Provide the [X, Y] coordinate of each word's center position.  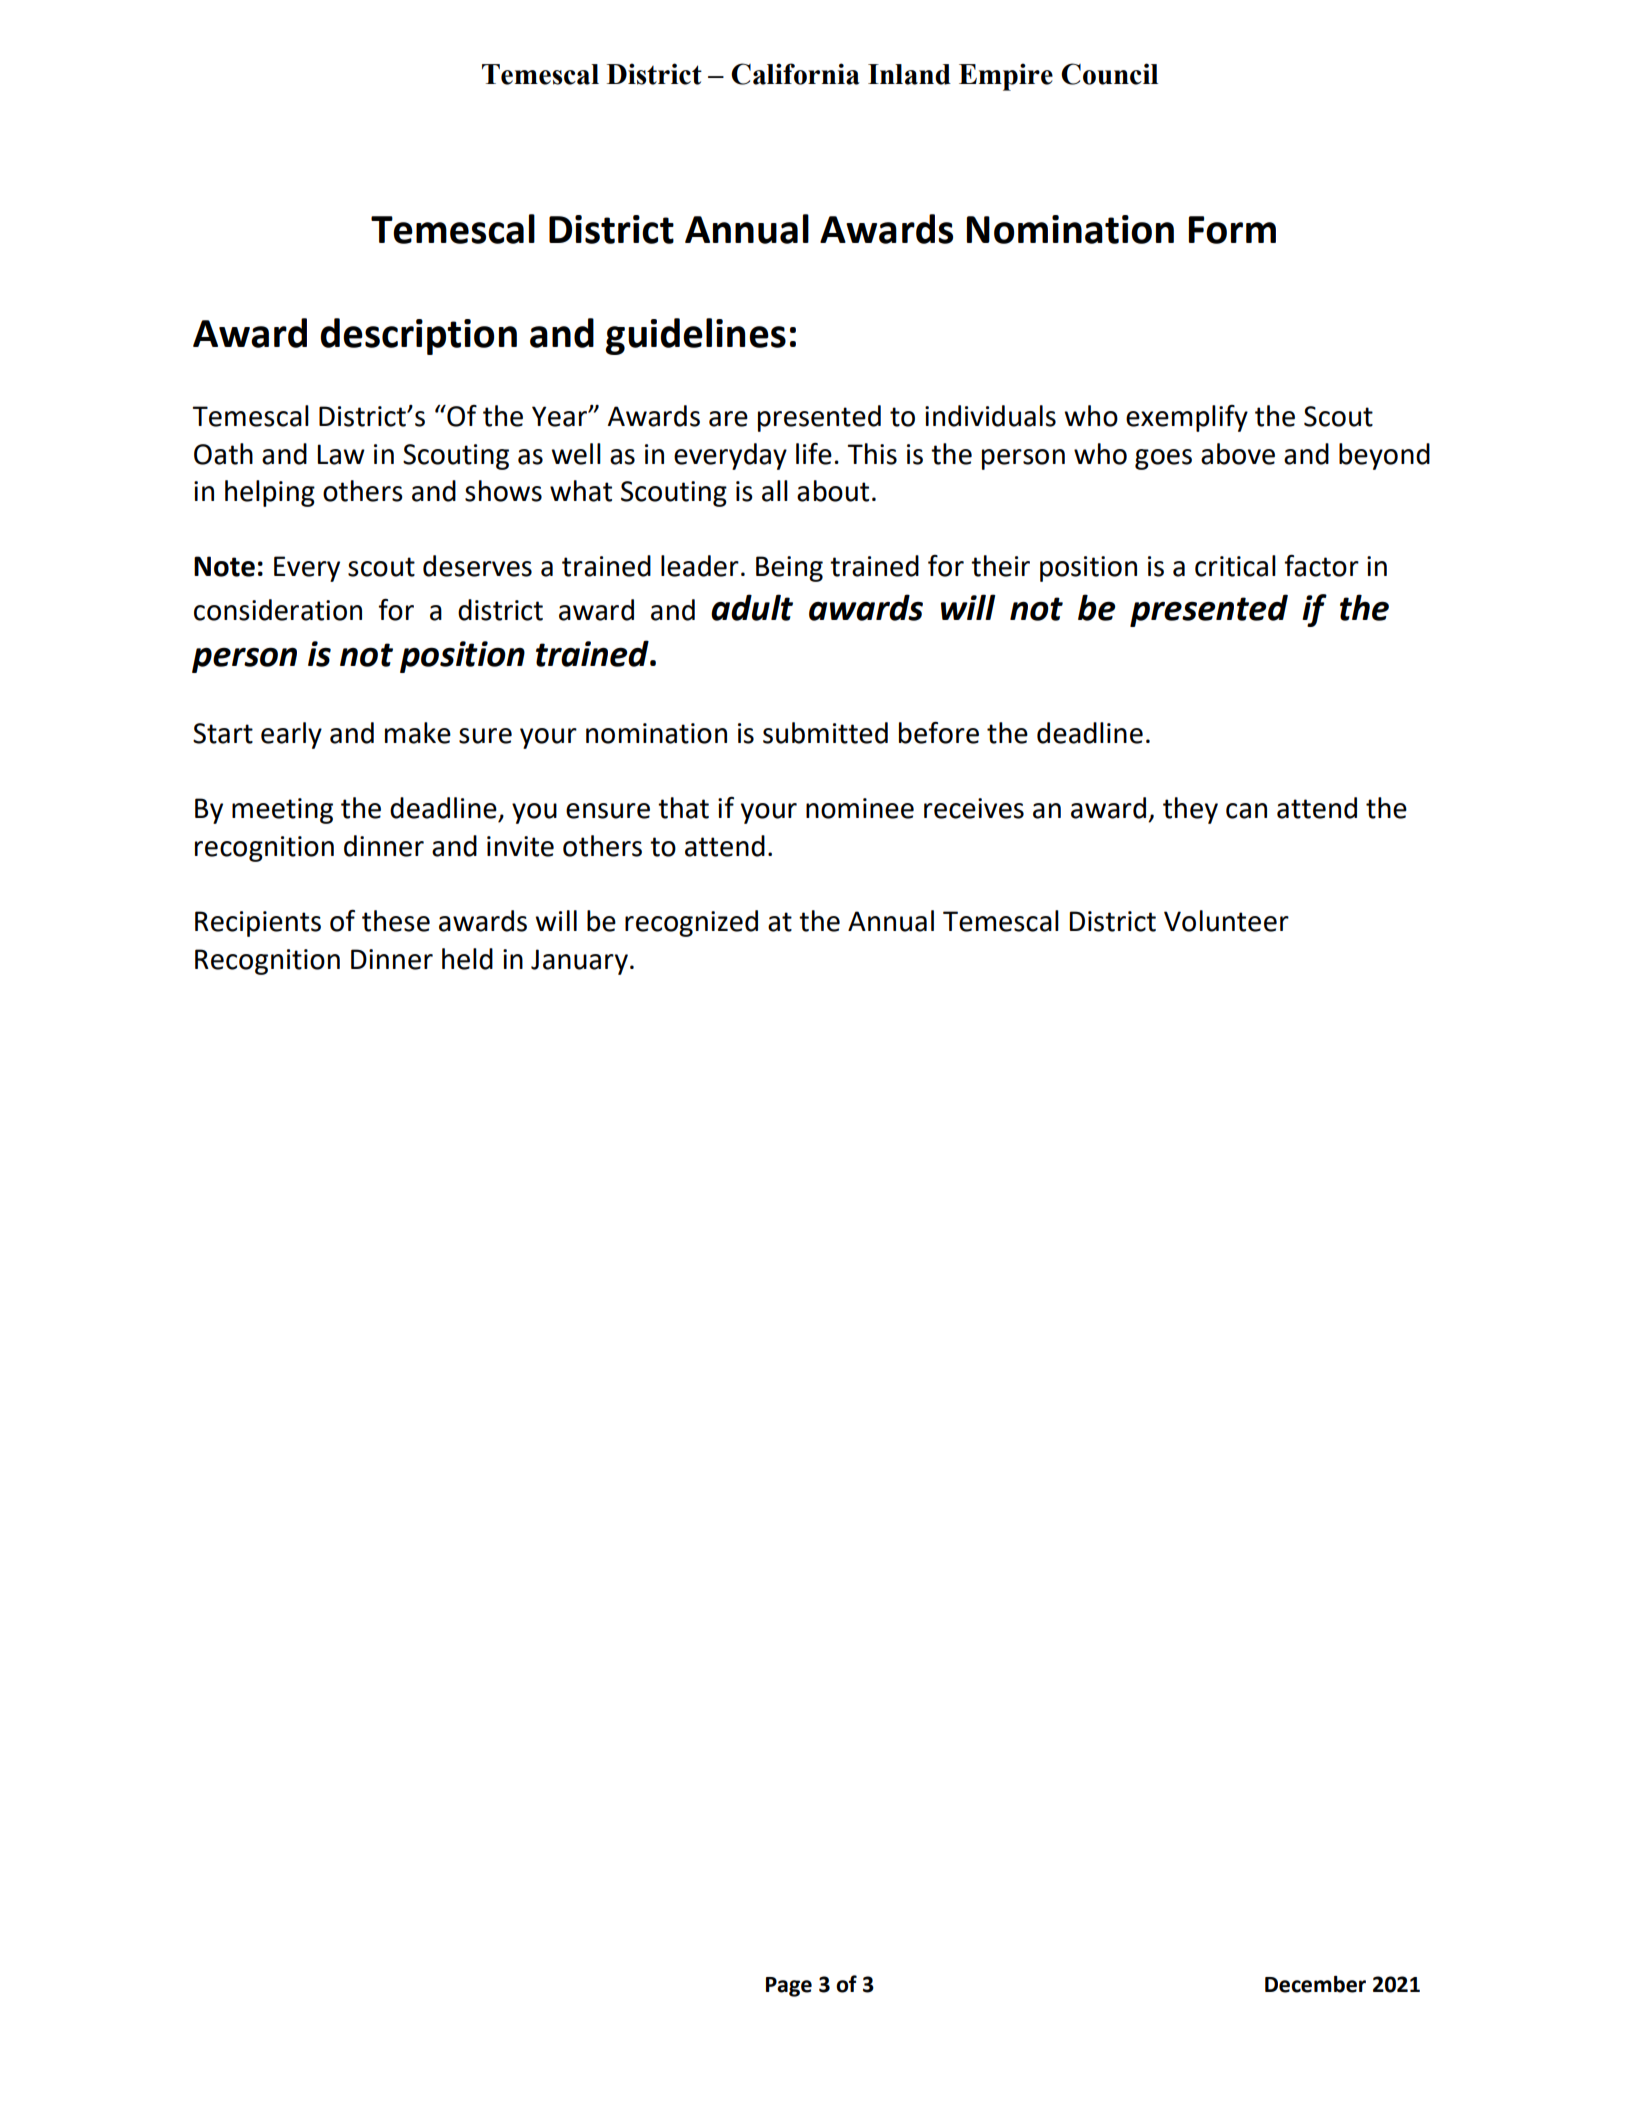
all [775, 491]
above [1238, 454]
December [1315, 1984]
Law [341, 454]
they [1190, 810]
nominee [860, 808]
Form [1232, 230]
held [467, 959]
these [396, 921]
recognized [691, 923]
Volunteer [1226, 921]
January [579, 962]
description [418, 336]
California [795, 74]
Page [789, 1987]
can [1246, 811]
